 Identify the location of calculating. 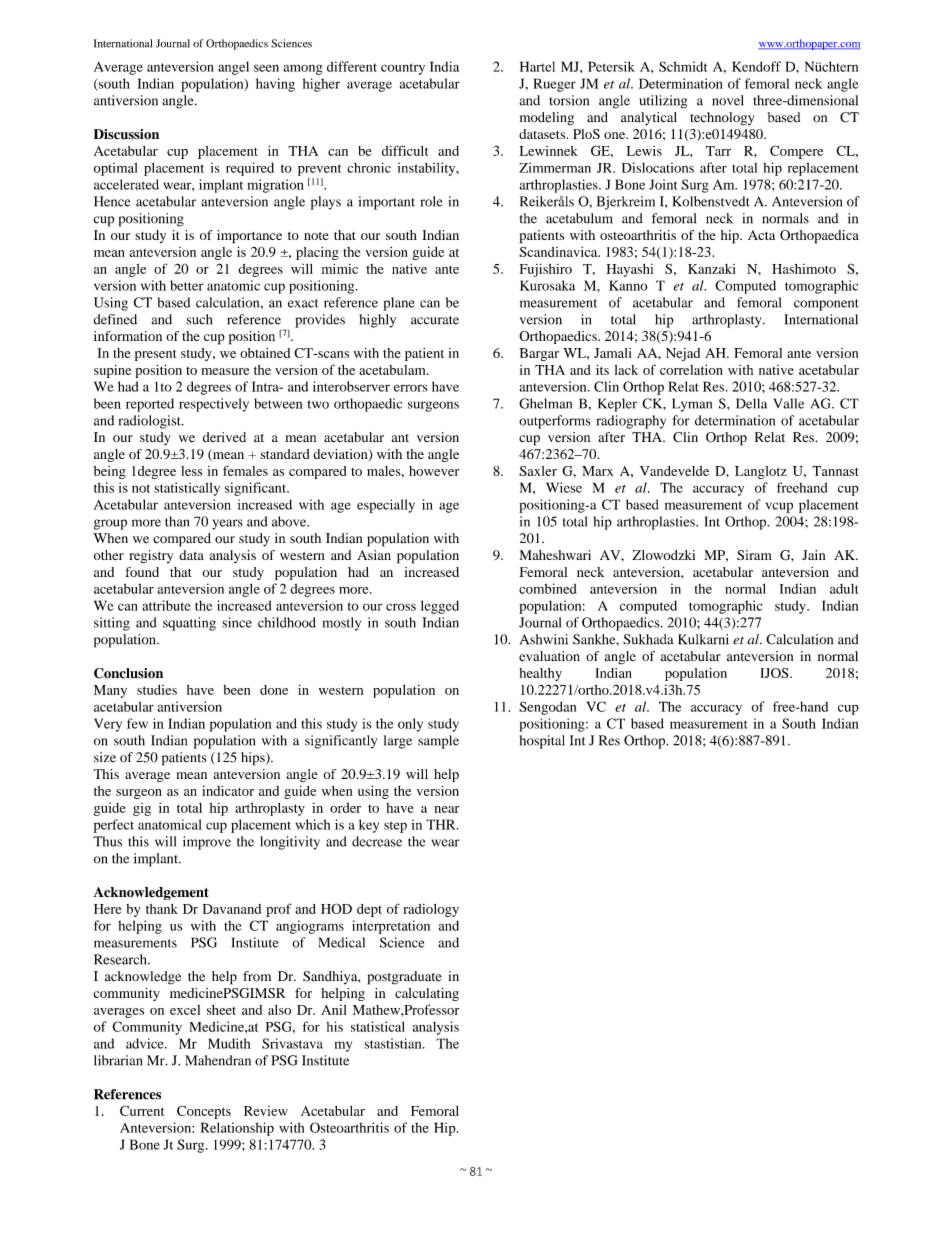
(427, 994).
